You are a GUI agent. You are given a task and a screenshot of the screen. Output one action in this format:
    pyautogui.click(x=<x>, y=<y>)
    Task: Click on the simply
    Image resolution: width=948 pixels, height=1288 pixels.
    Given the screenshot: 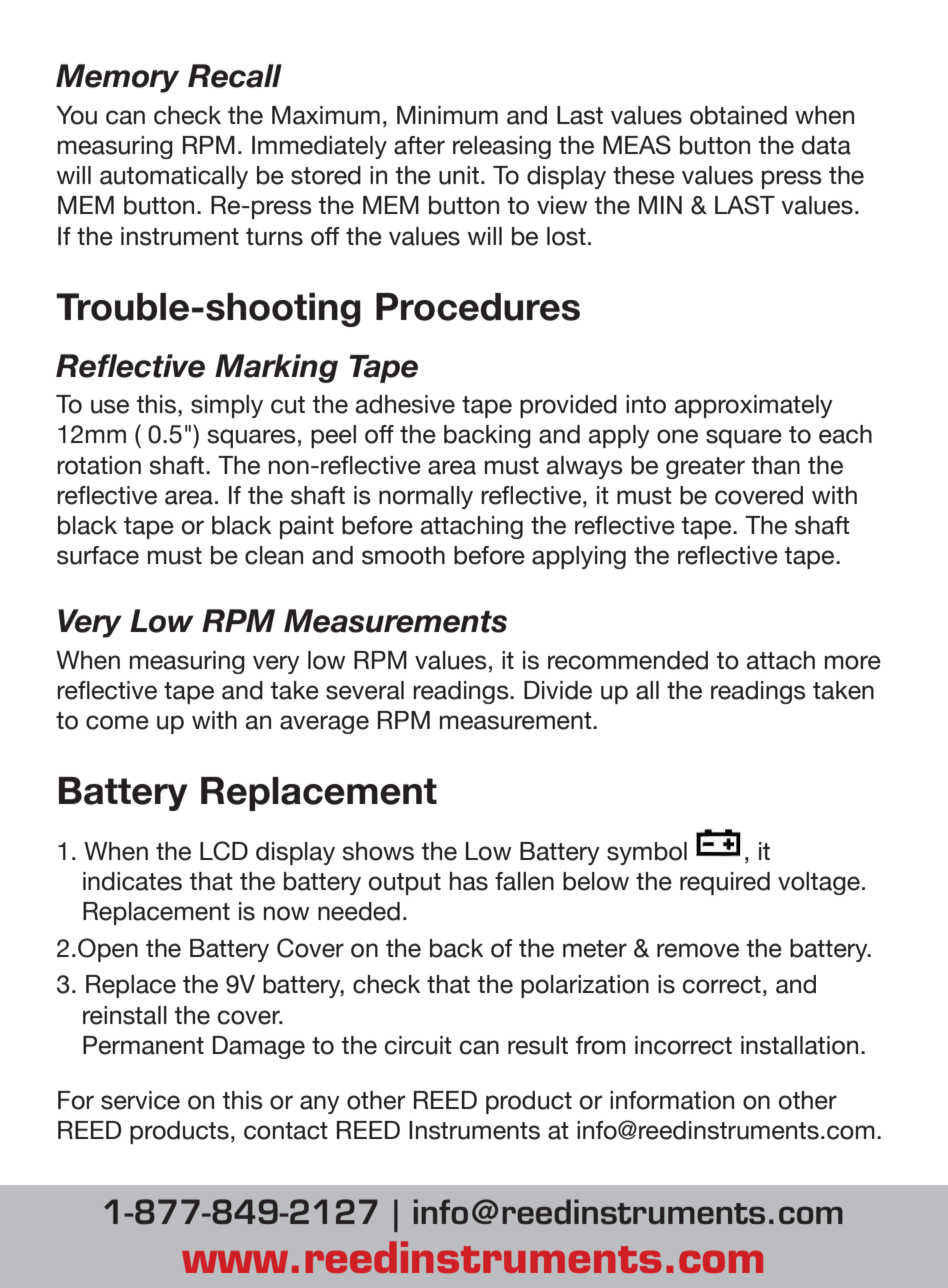 What is the action you would take?
    pyautogui.click(x=227, y=406)
